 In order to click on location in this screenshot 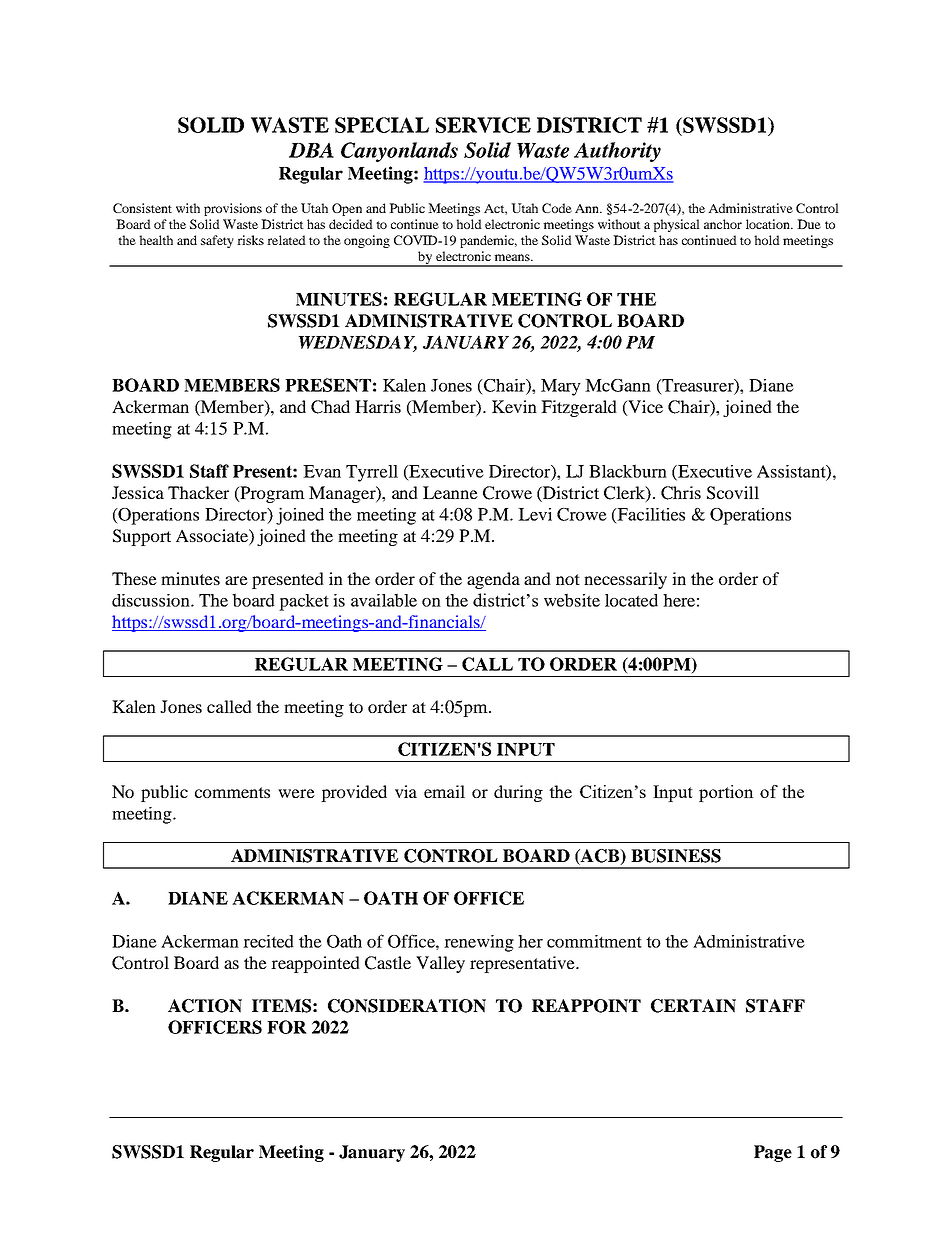, I will do `click(769, 224)`.
